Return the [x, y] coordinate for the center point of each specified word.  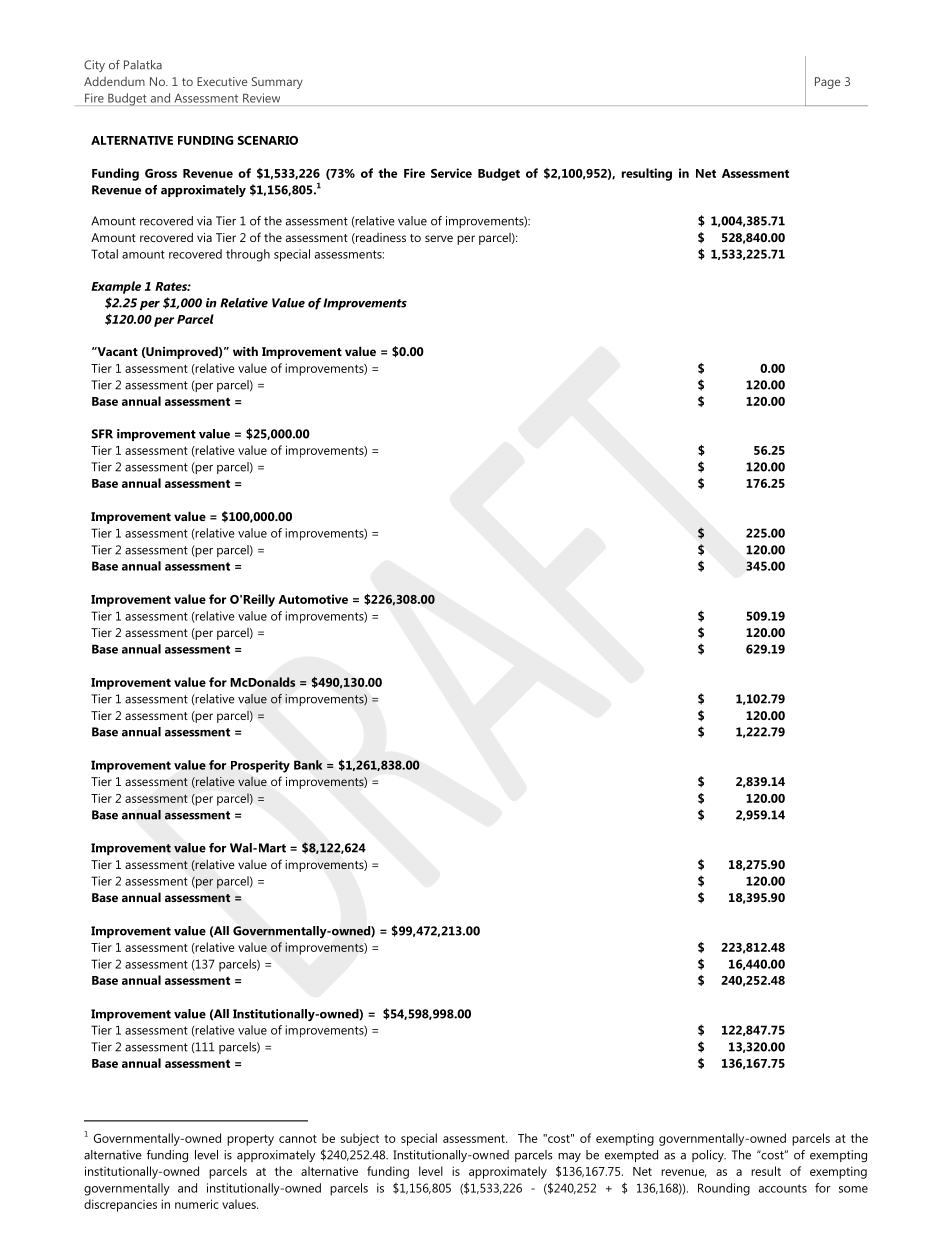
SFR [102, 434]
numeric [196, 1204]
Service [451, 173]
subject [360, 1139]
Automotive [313, 599]
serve [439, 238]
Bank [308, 765]
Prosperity [260, 766]
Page [828, 83]
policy [709, 1156]
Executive [222, 81]
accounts [783, 1188]
